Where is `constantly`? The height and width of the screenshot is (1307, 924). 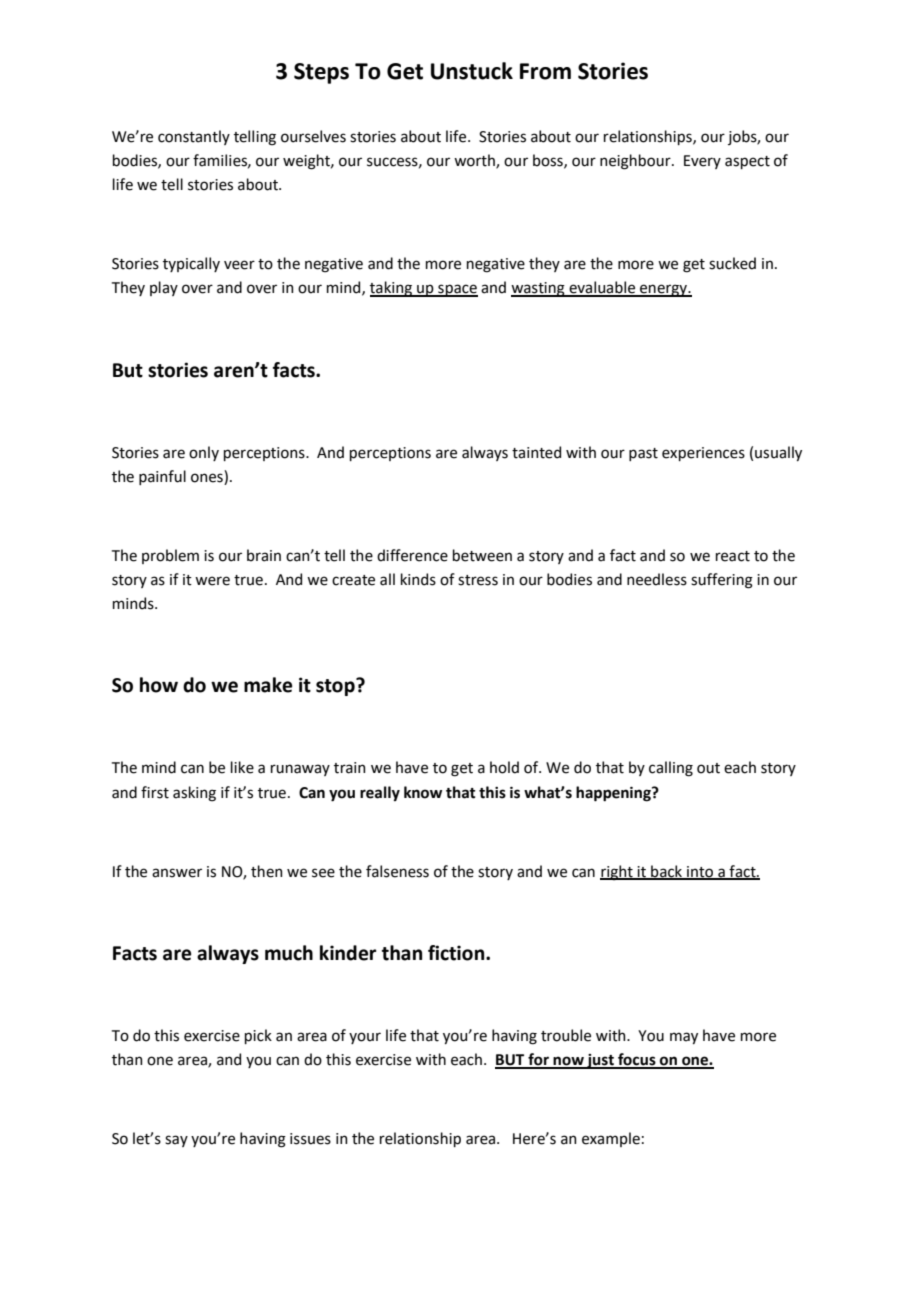 constantly is located at coordinates (194, 137).
